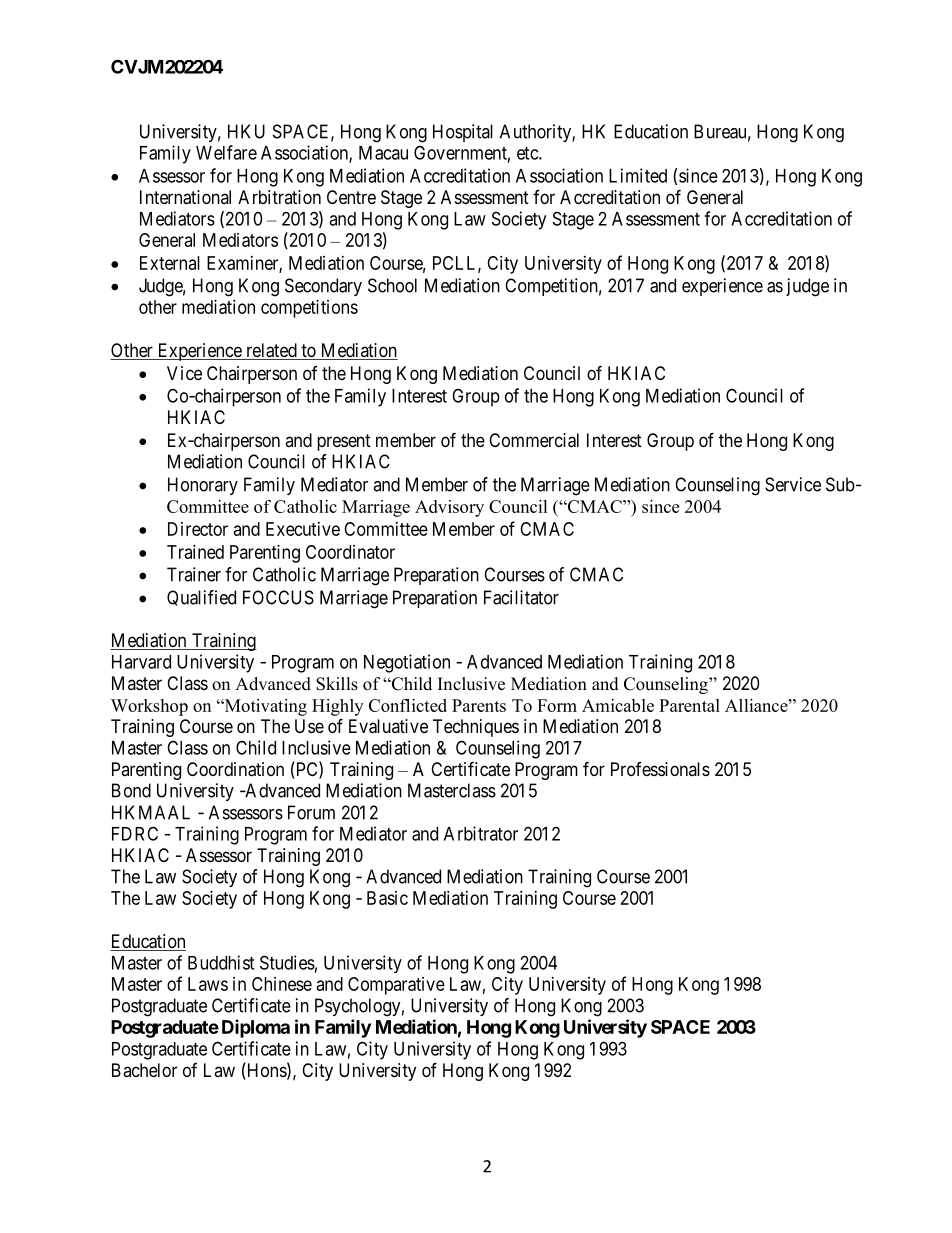 The width and height of the screenshot is (952, 1233). I want to click on Macau, so click(383, 153).
